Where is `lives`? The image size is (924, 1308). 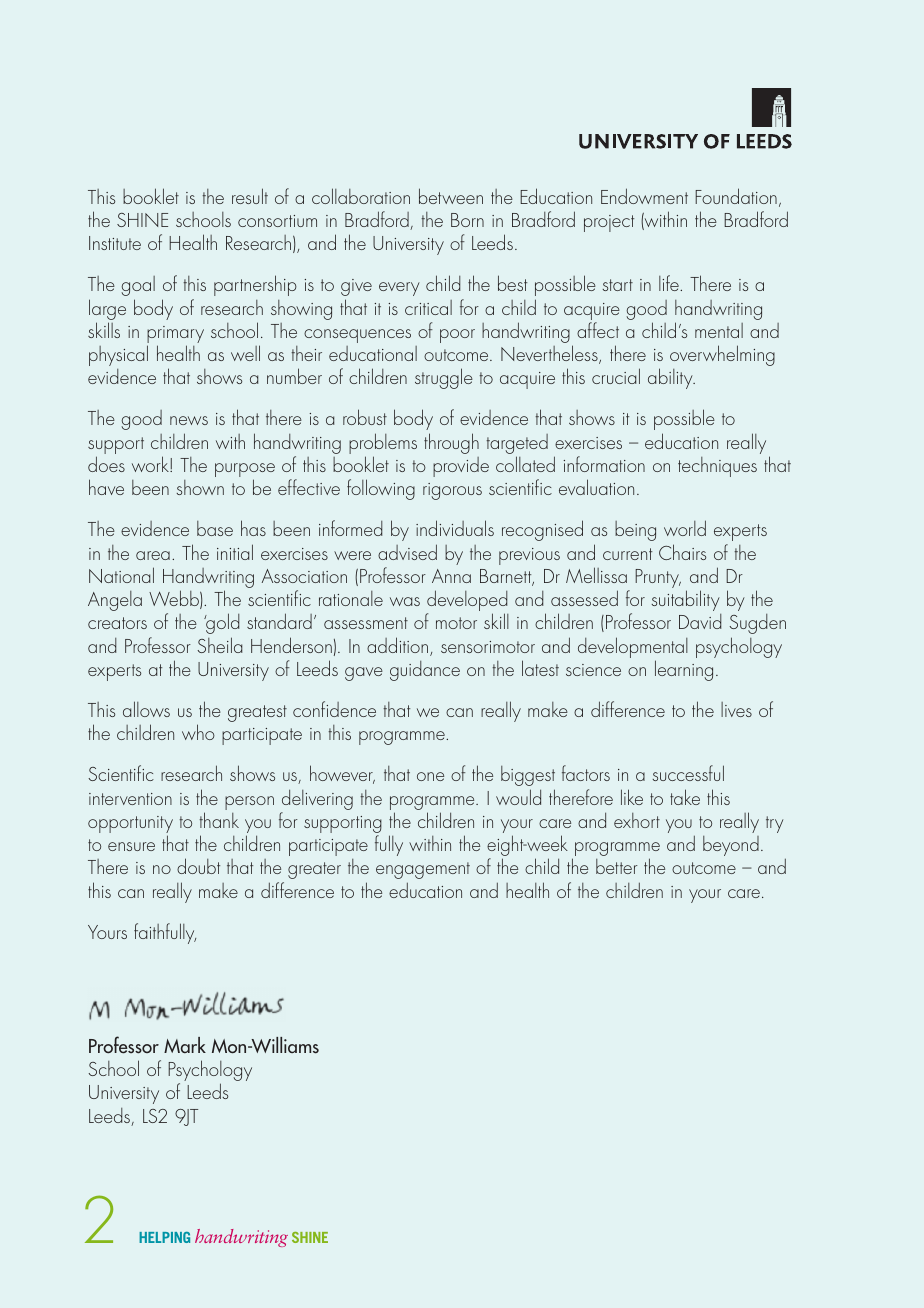
lives is located at coordinates (736, 709).
